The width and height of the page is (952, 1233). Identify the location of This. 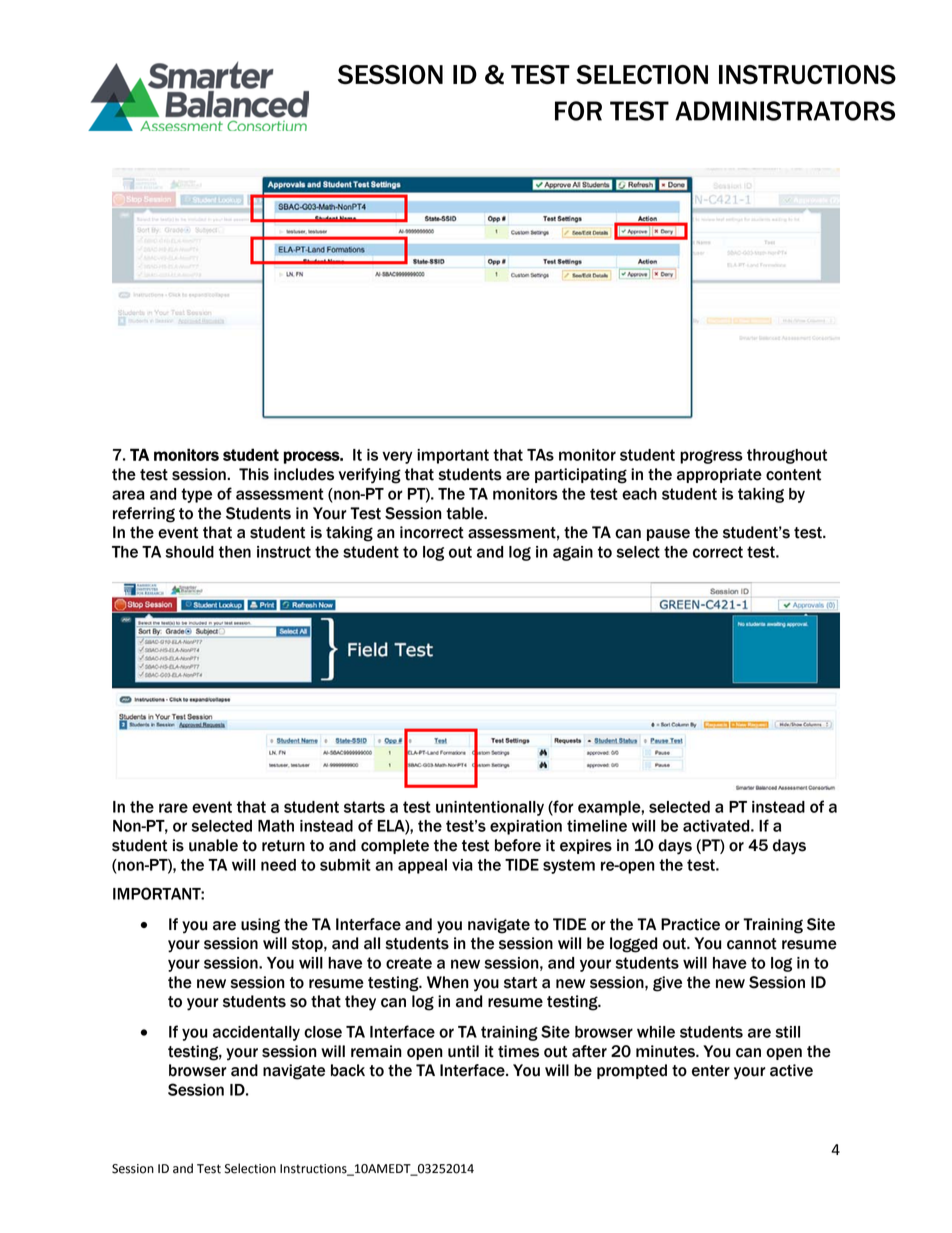
(254, 474).
